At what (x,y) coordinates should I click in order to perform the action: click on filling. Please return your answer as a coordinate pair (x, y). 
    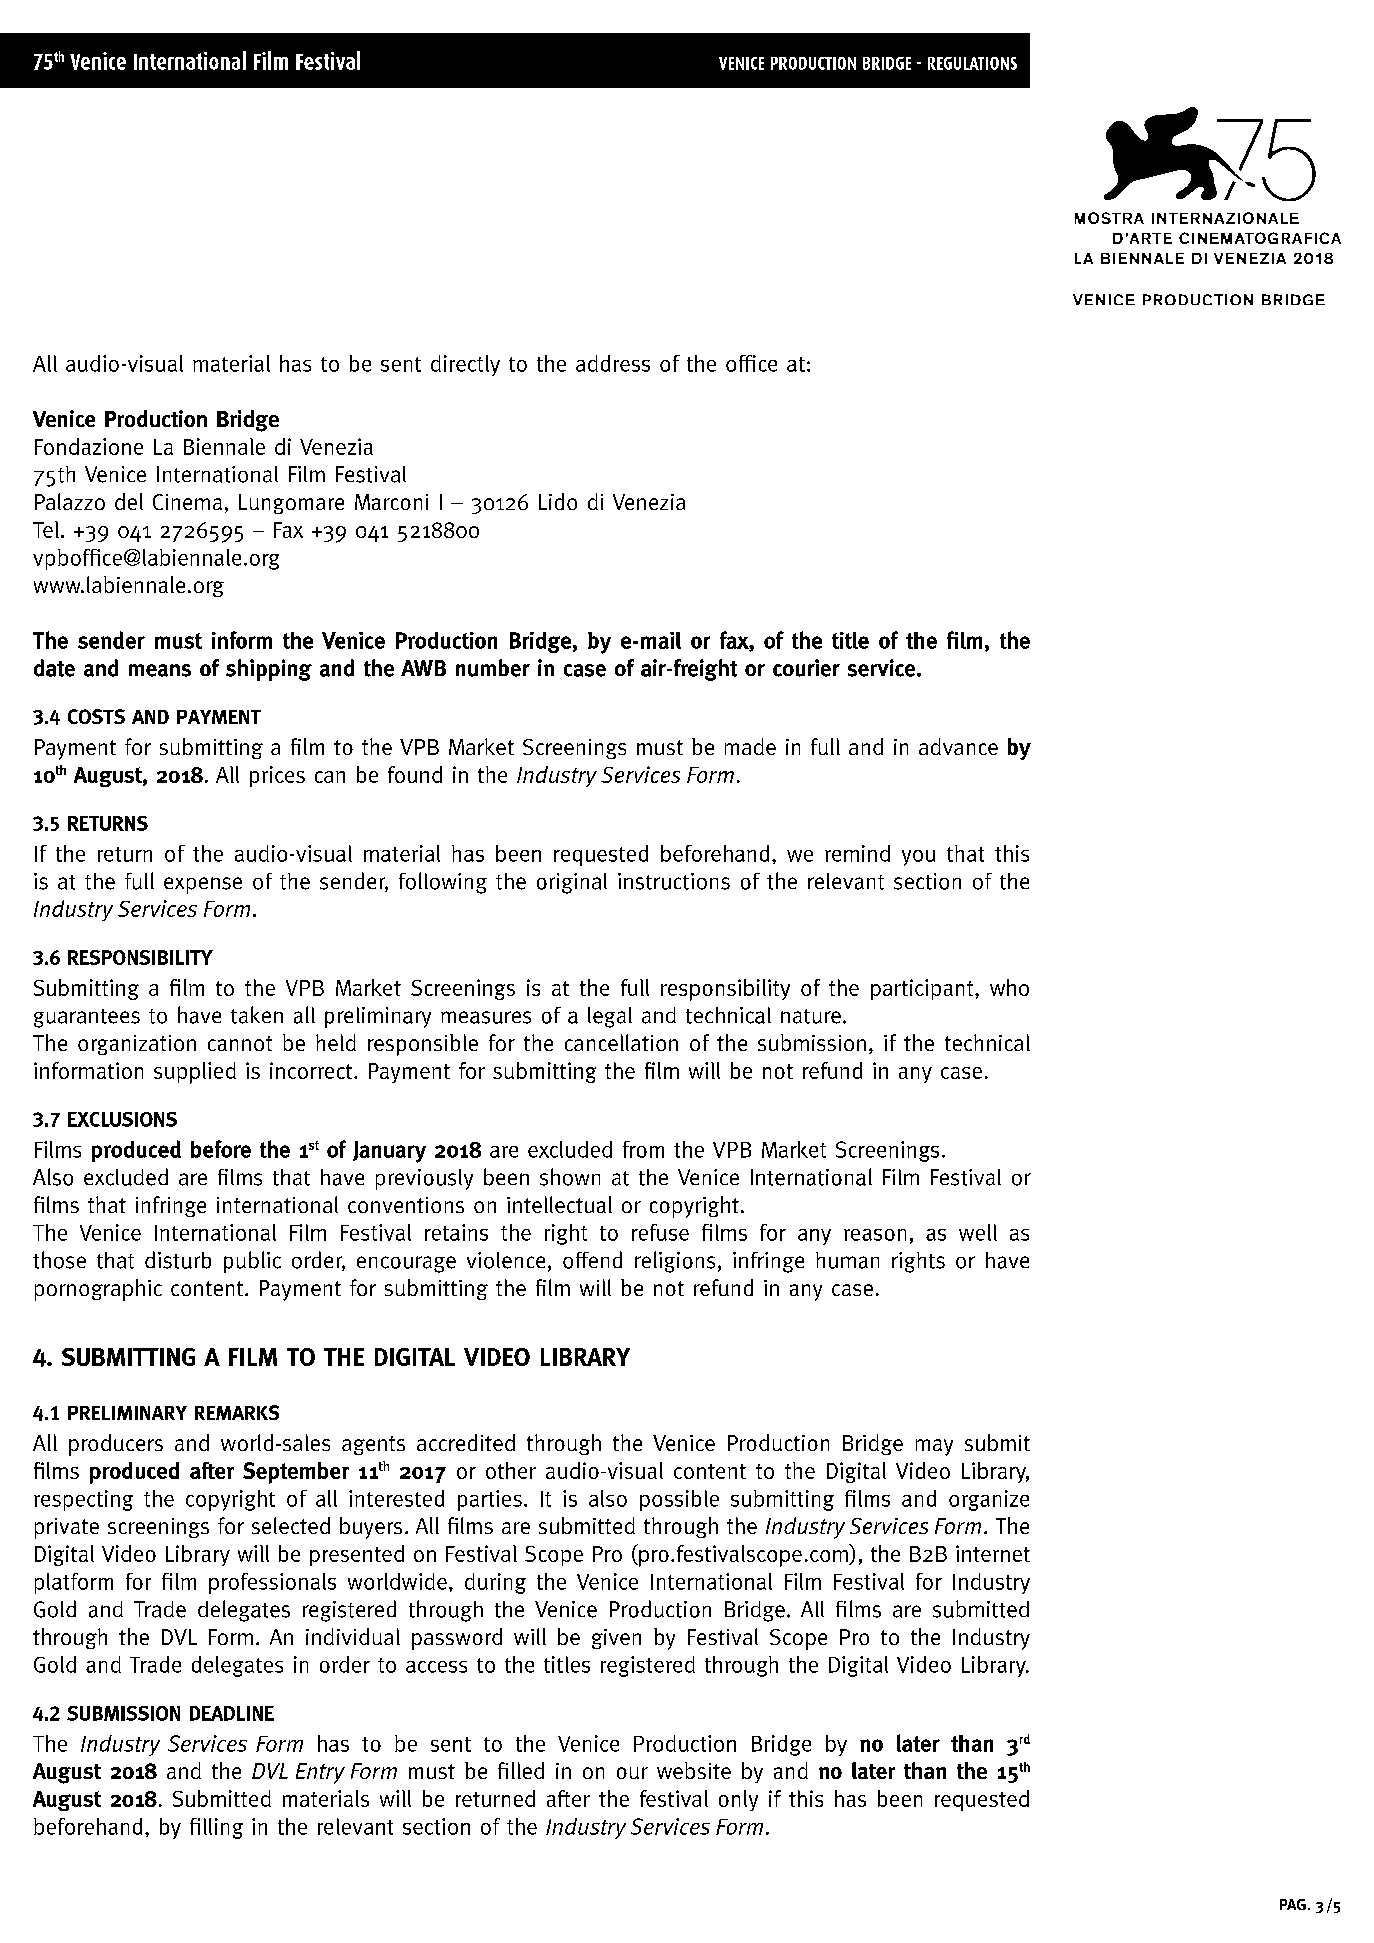
    Looking at the image, I should click on (216, 1828).
